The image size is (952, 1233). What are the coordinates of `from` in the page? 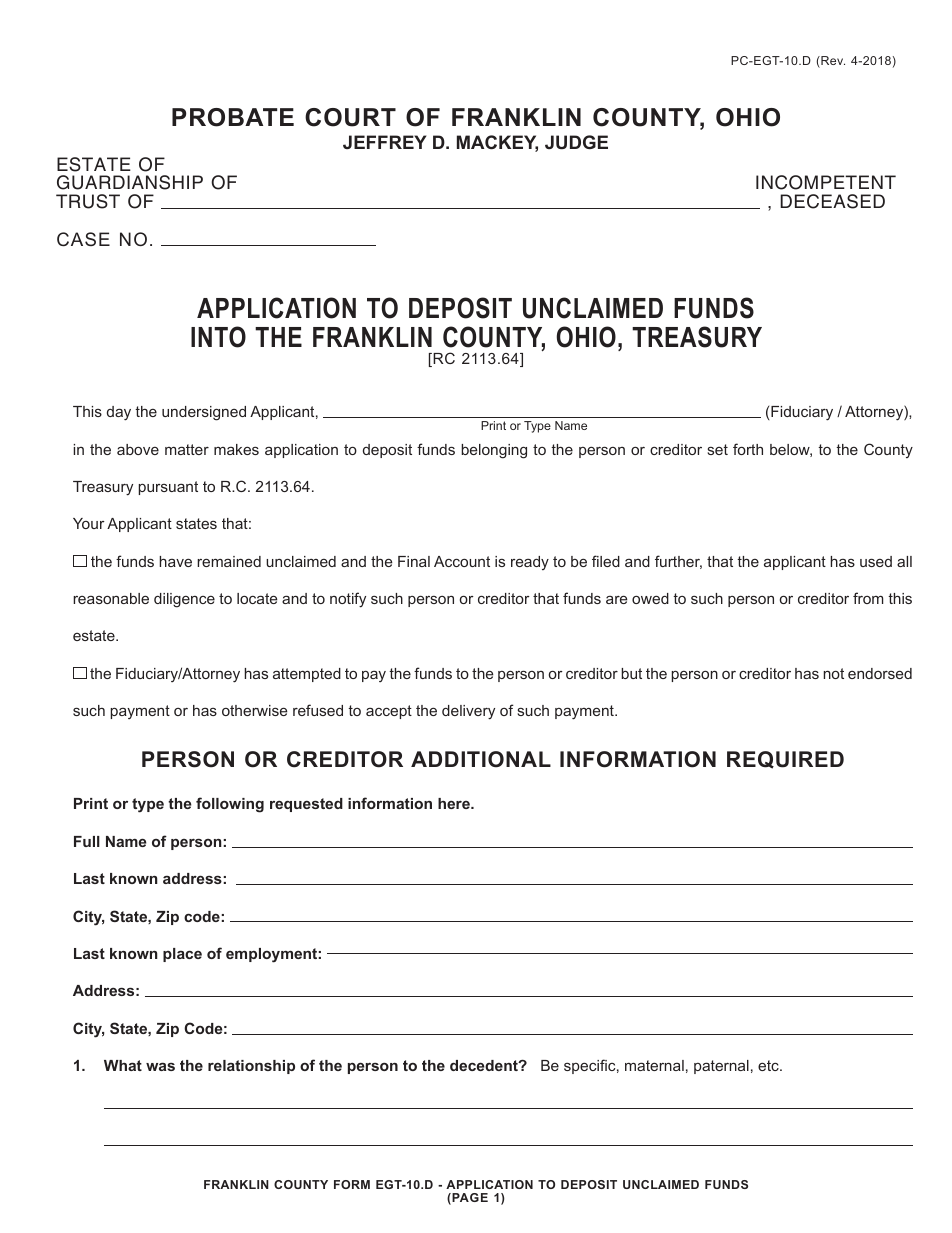 It's located at (868, 598).
